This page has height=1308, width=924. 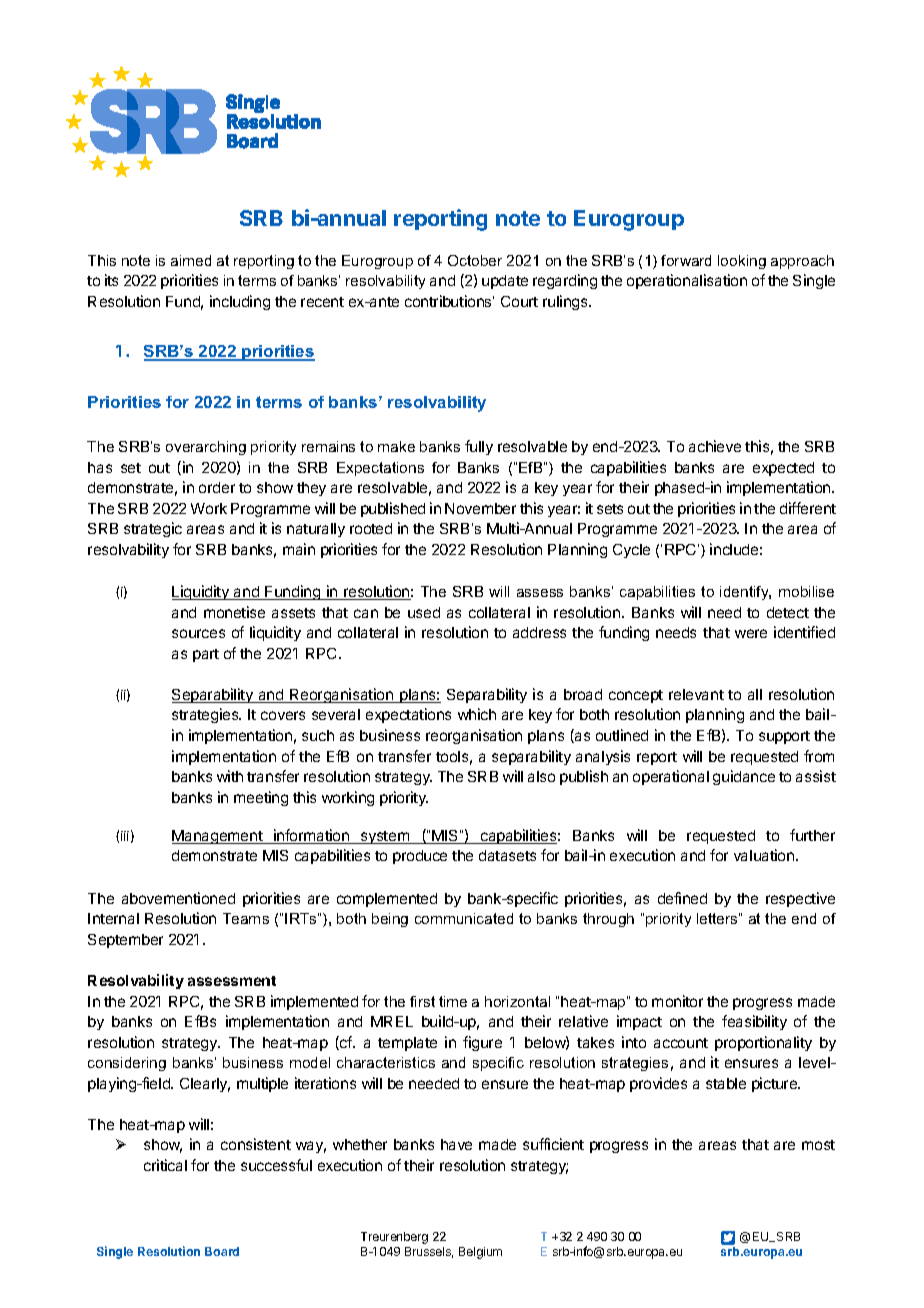 I want to click on Belgium, so click(x=480, y=1253).
